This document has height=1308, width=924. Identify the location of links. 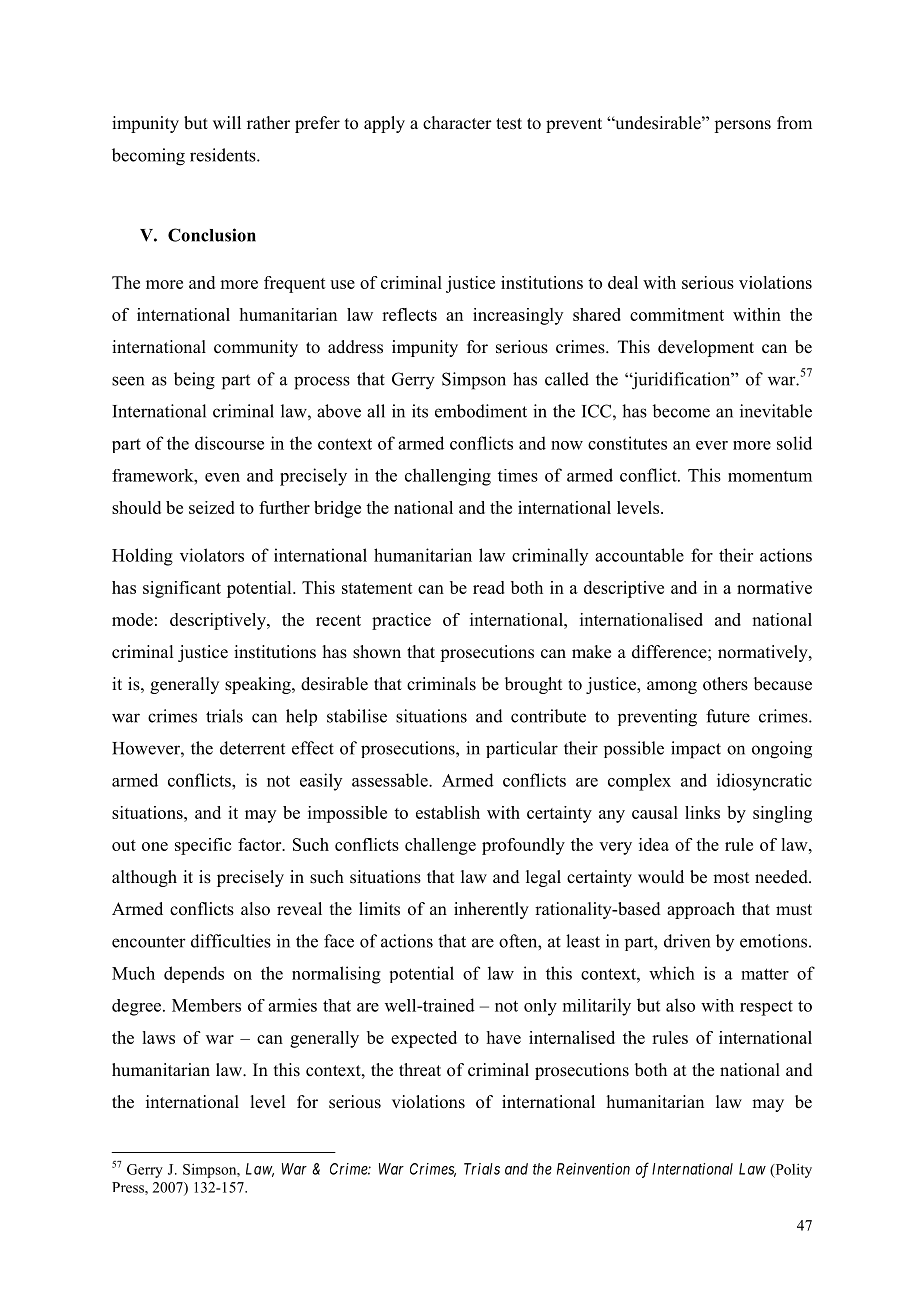
(702, 812).
